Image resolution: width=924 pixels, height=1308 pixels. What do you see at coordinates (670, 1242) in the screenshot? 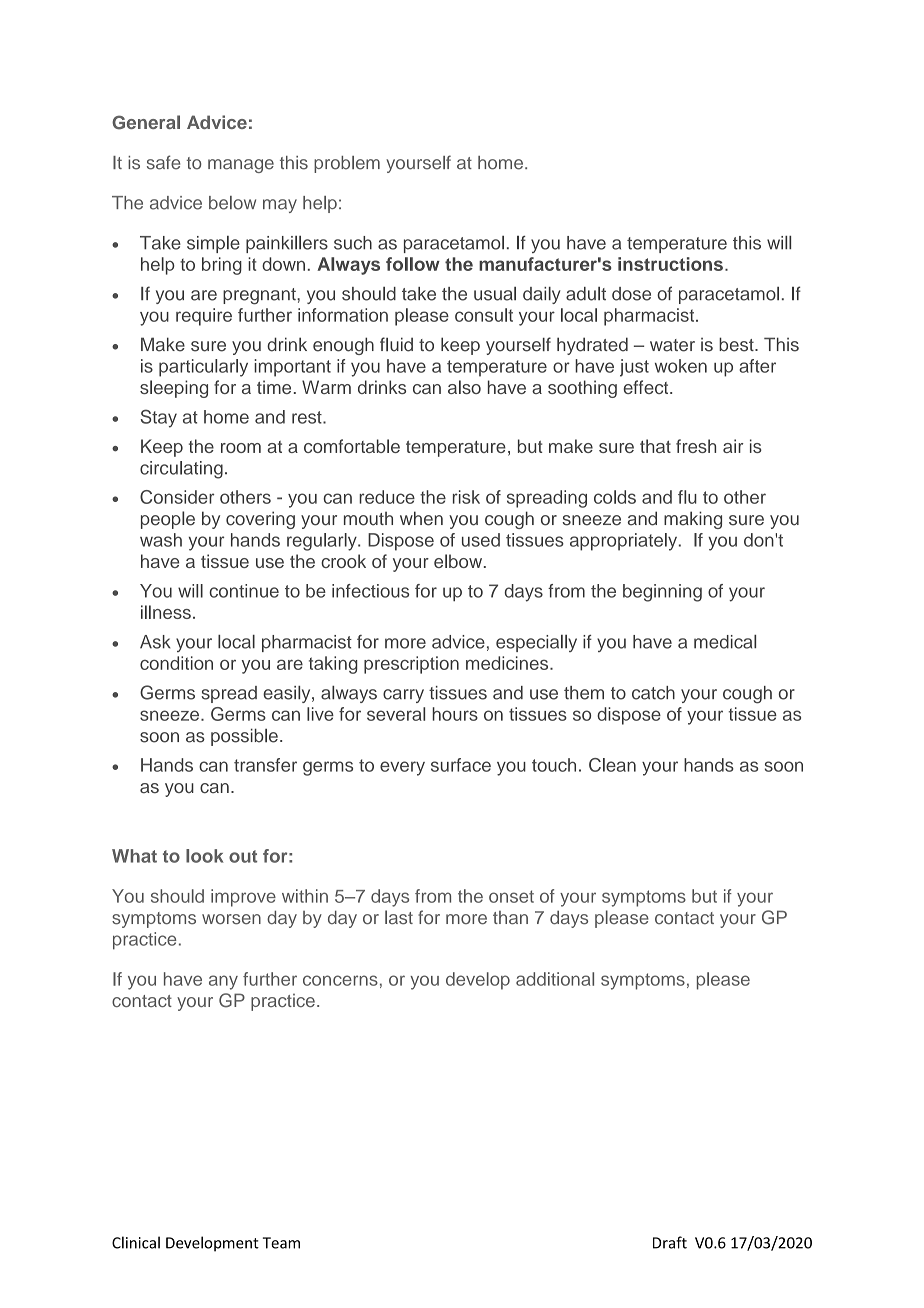
I see `Draft` at bounding box center [670, 1242].
